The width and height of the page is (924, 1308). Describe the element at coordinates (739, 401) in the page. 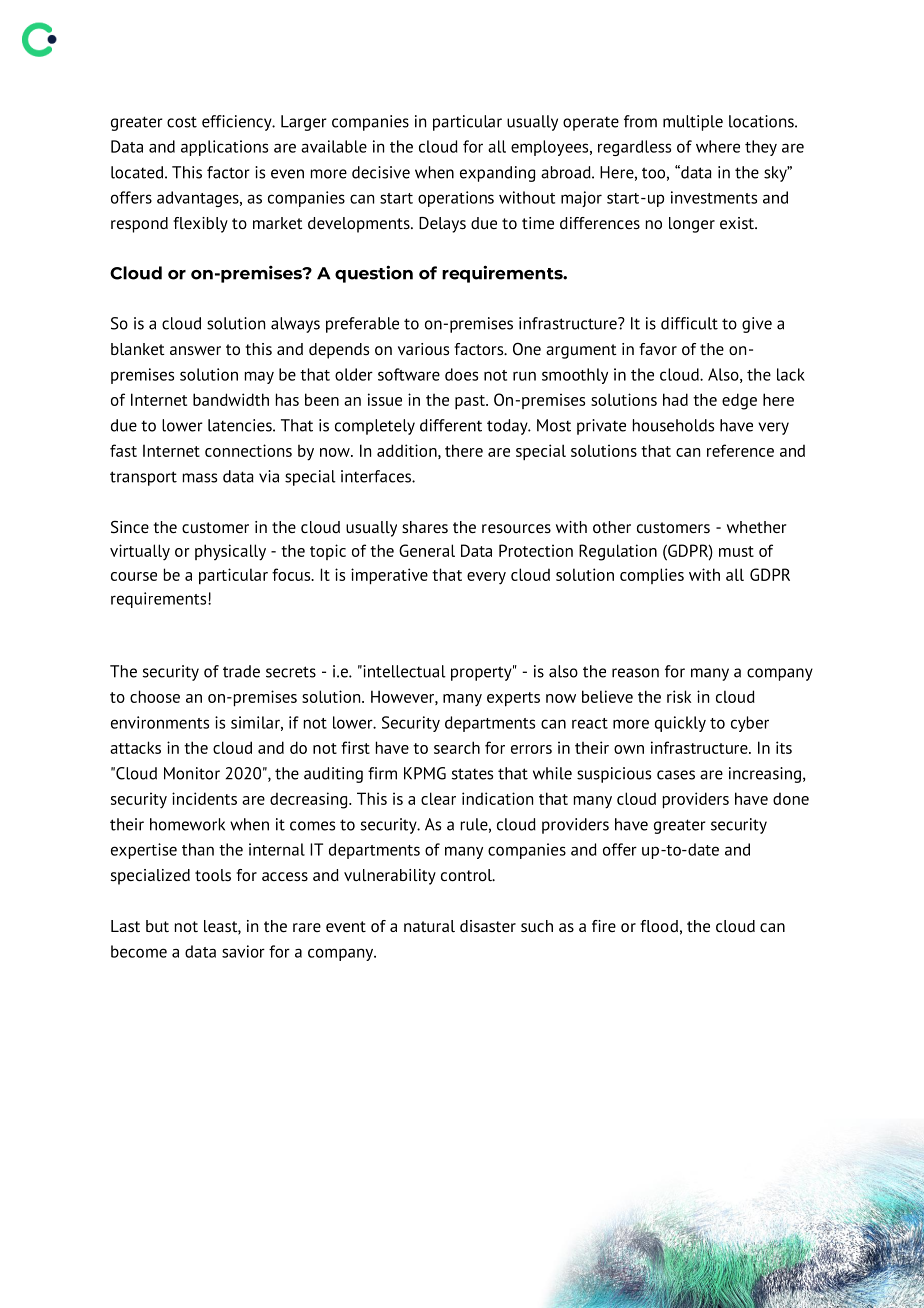

I see `edge` at that location.
